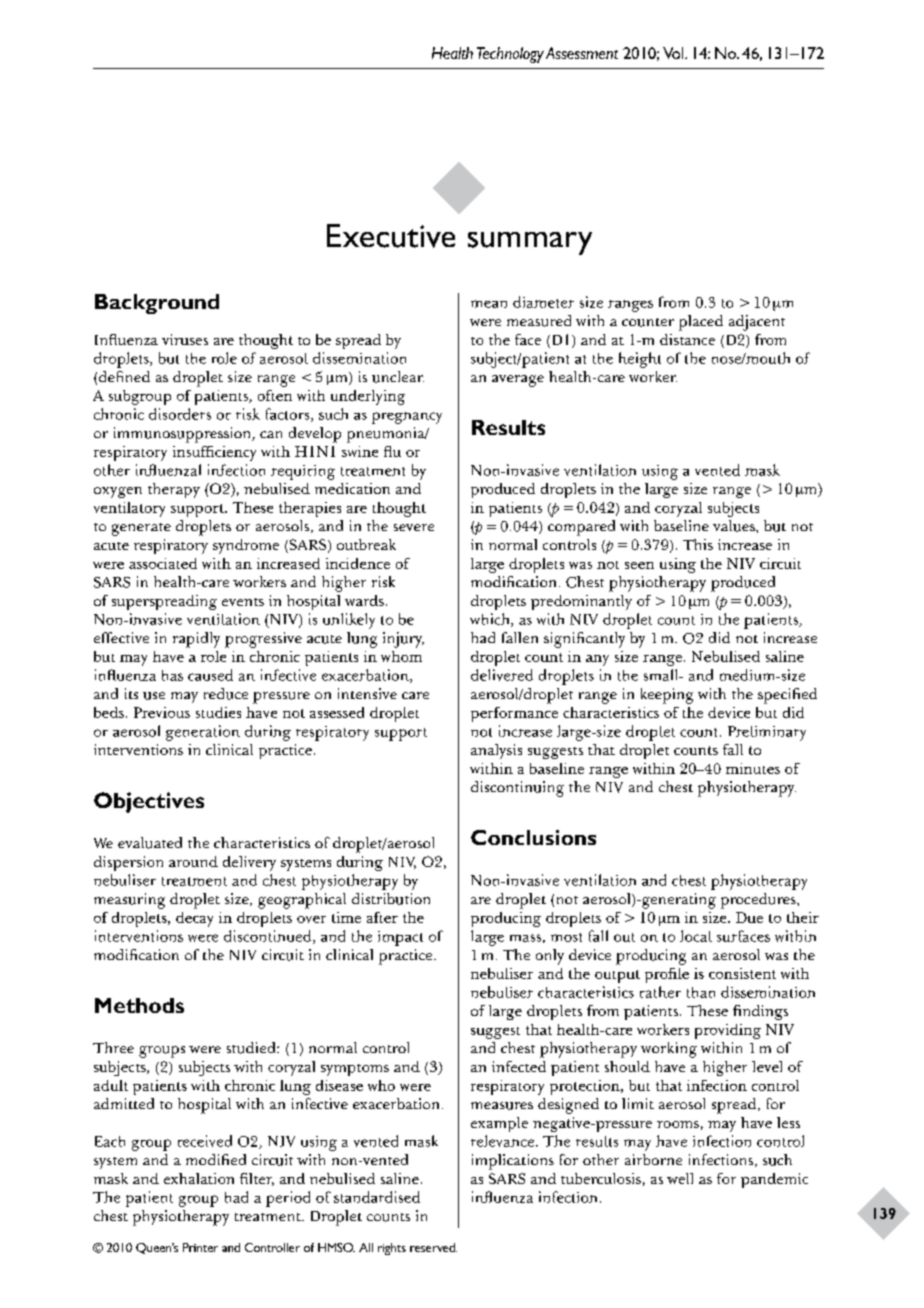 The image size is (924, 1308). I want to click on rapidly, so click(196, 640).
